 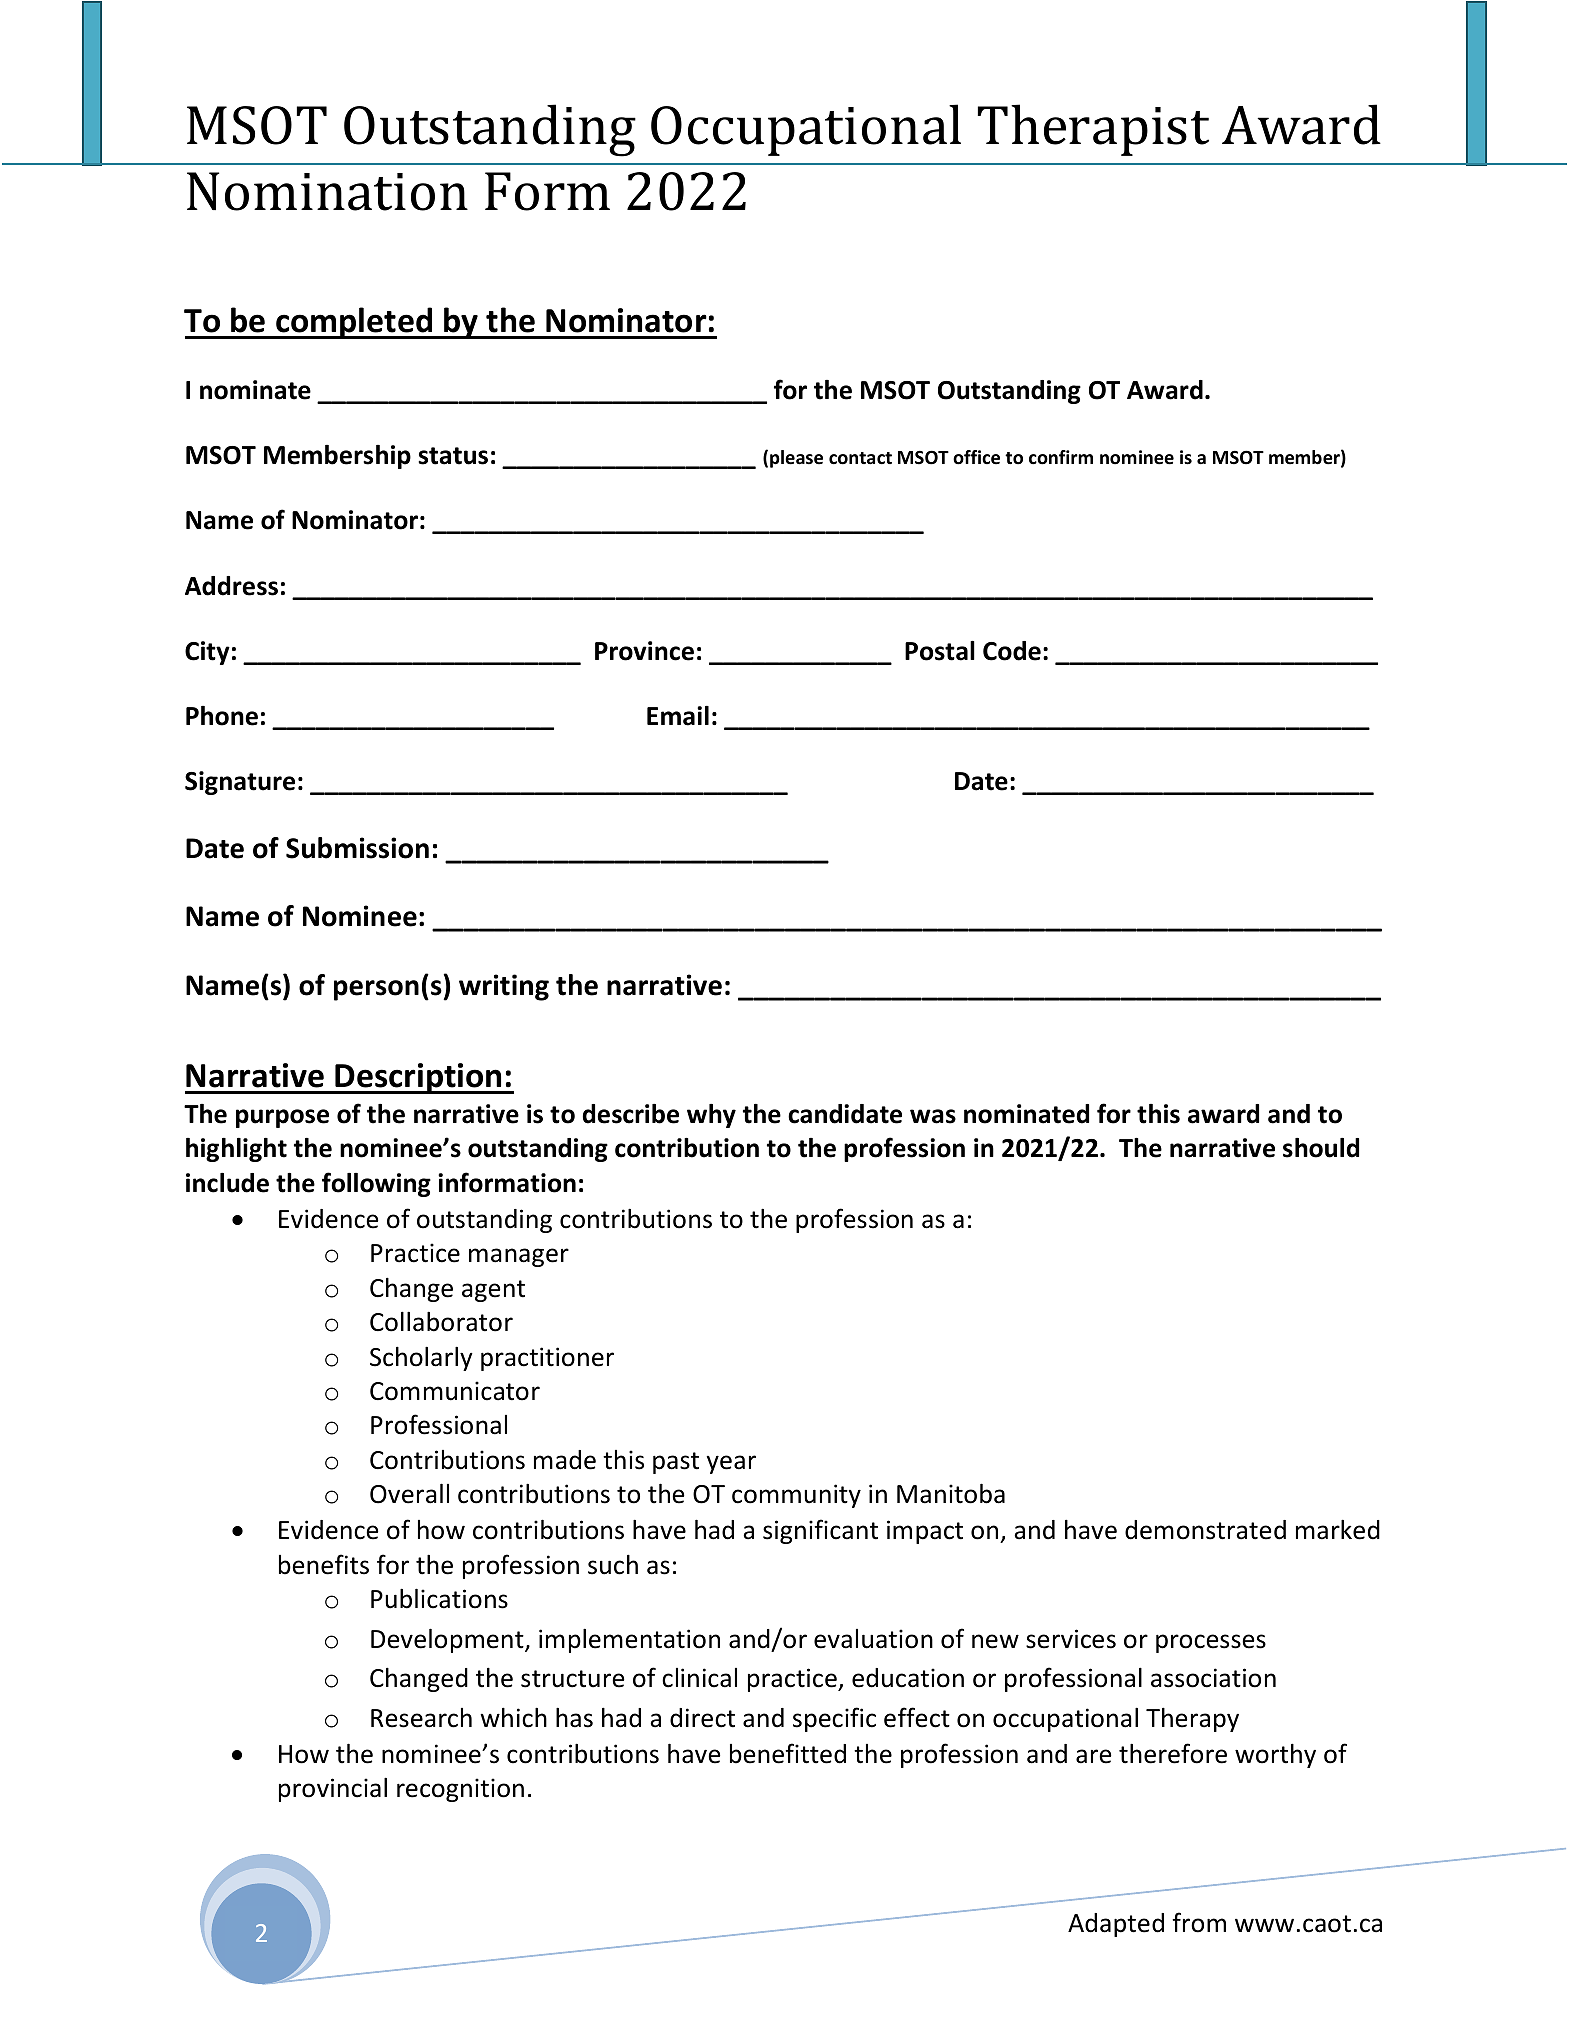 I want to click on from, so click(x=1199, y=1922).
